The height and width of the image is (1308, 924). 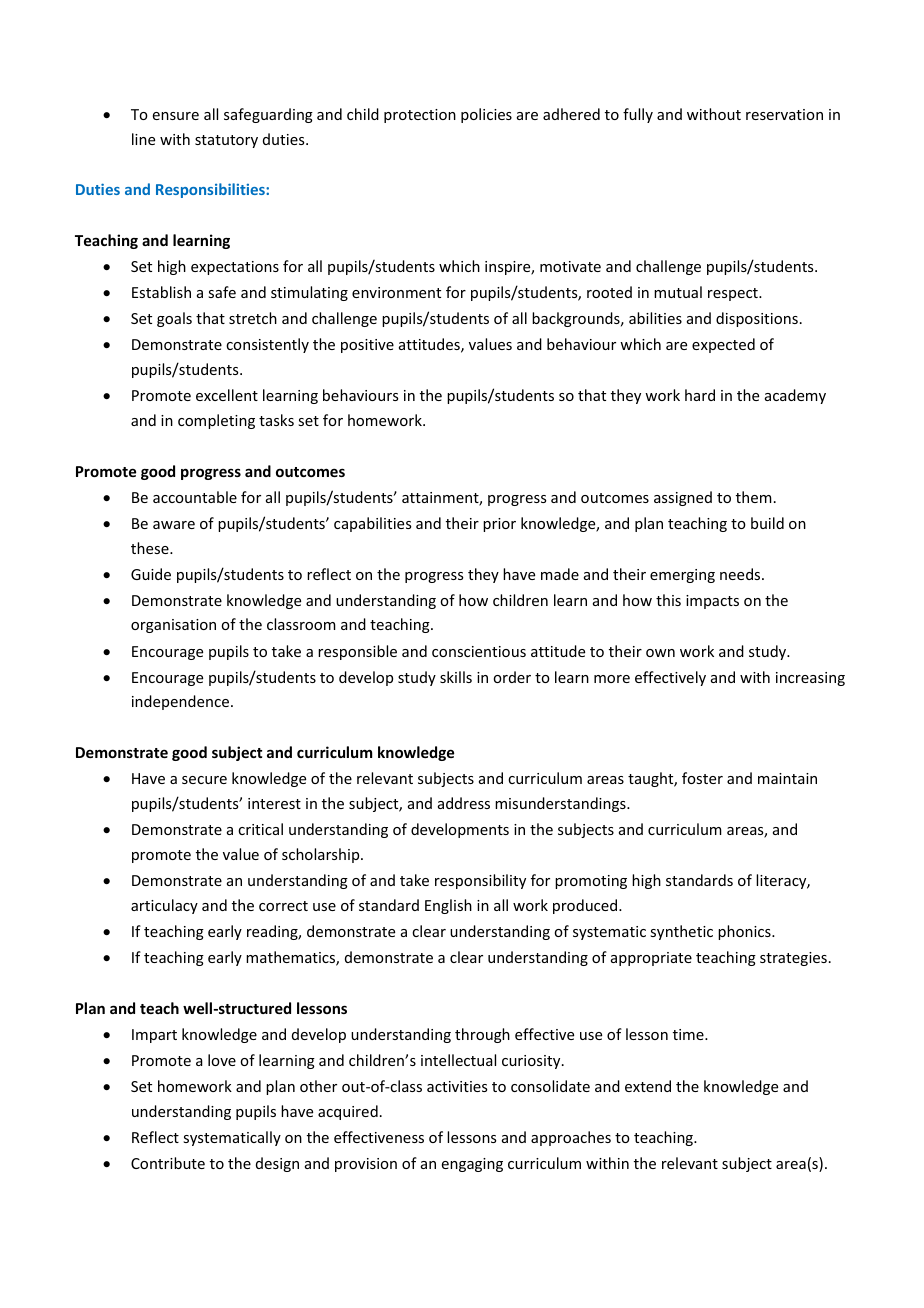 What do you see at coordinates (712, 602) in the image?
I see `impacts` at bounding box center [712, 602].
